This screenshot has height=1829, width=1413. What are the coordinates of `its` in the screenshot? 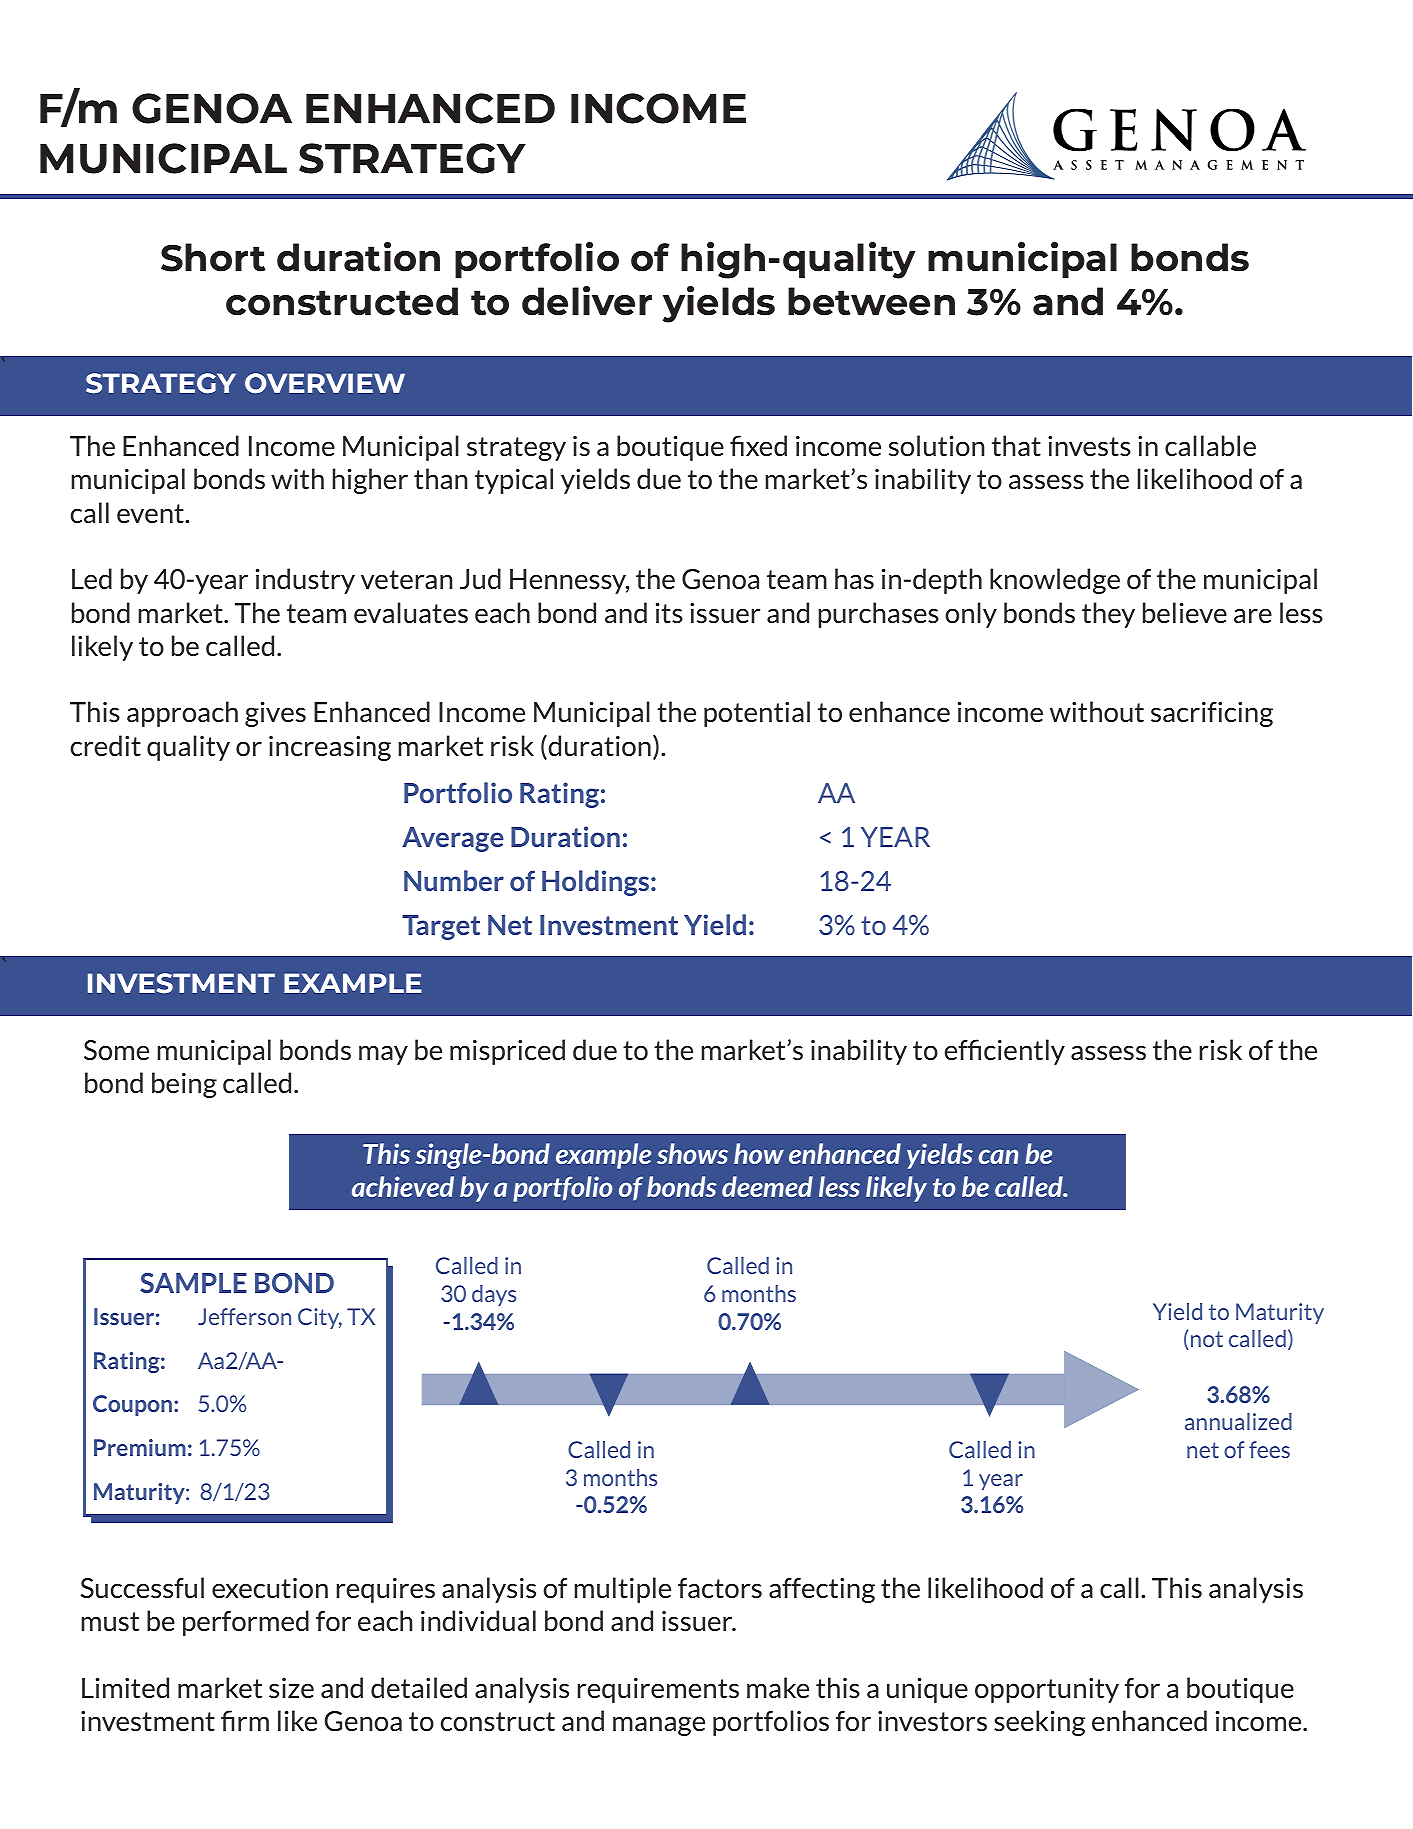 It's located at (669, 613).
